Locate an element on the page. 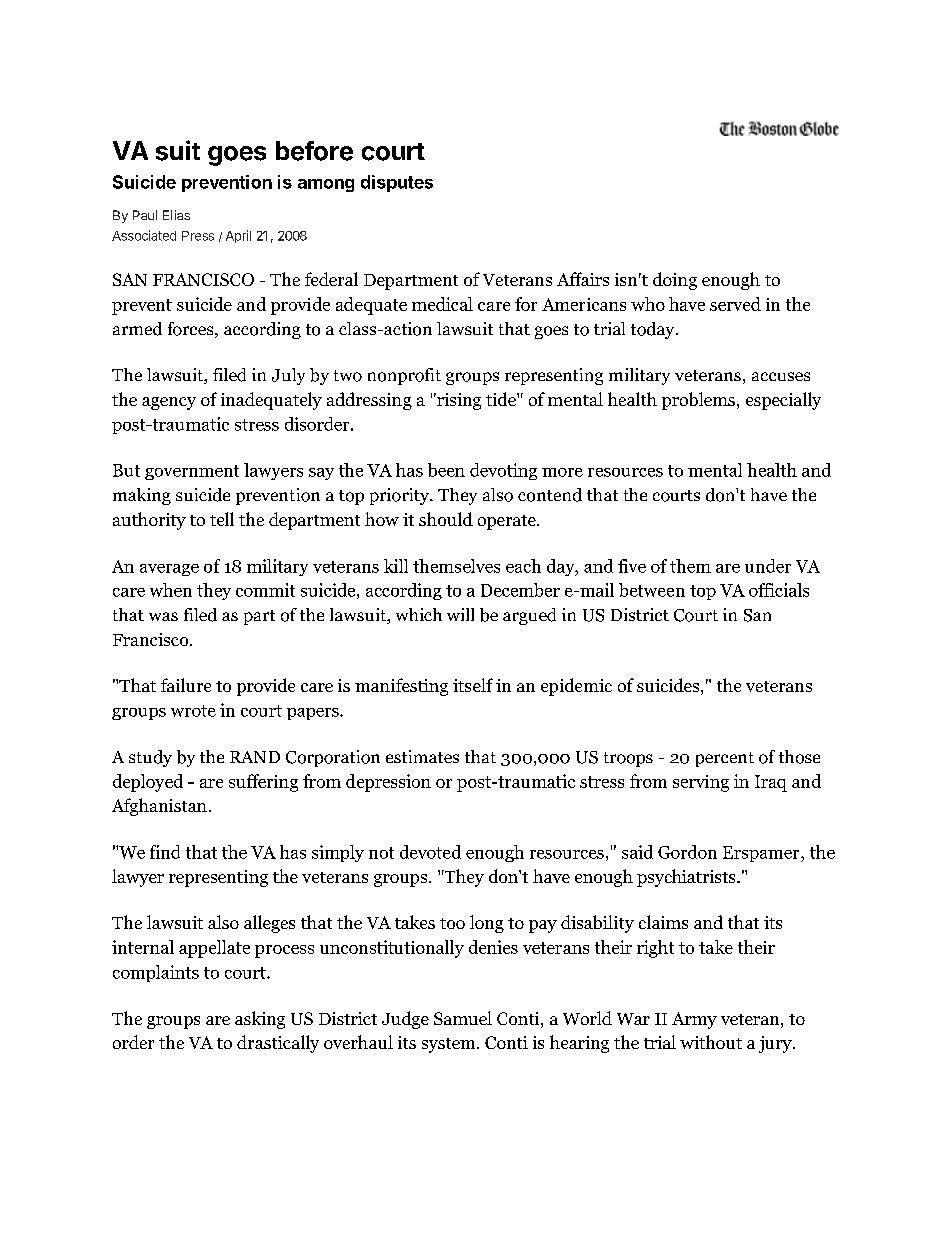 The image size is (952, 1233). served is located at coordinates (735, 304).
